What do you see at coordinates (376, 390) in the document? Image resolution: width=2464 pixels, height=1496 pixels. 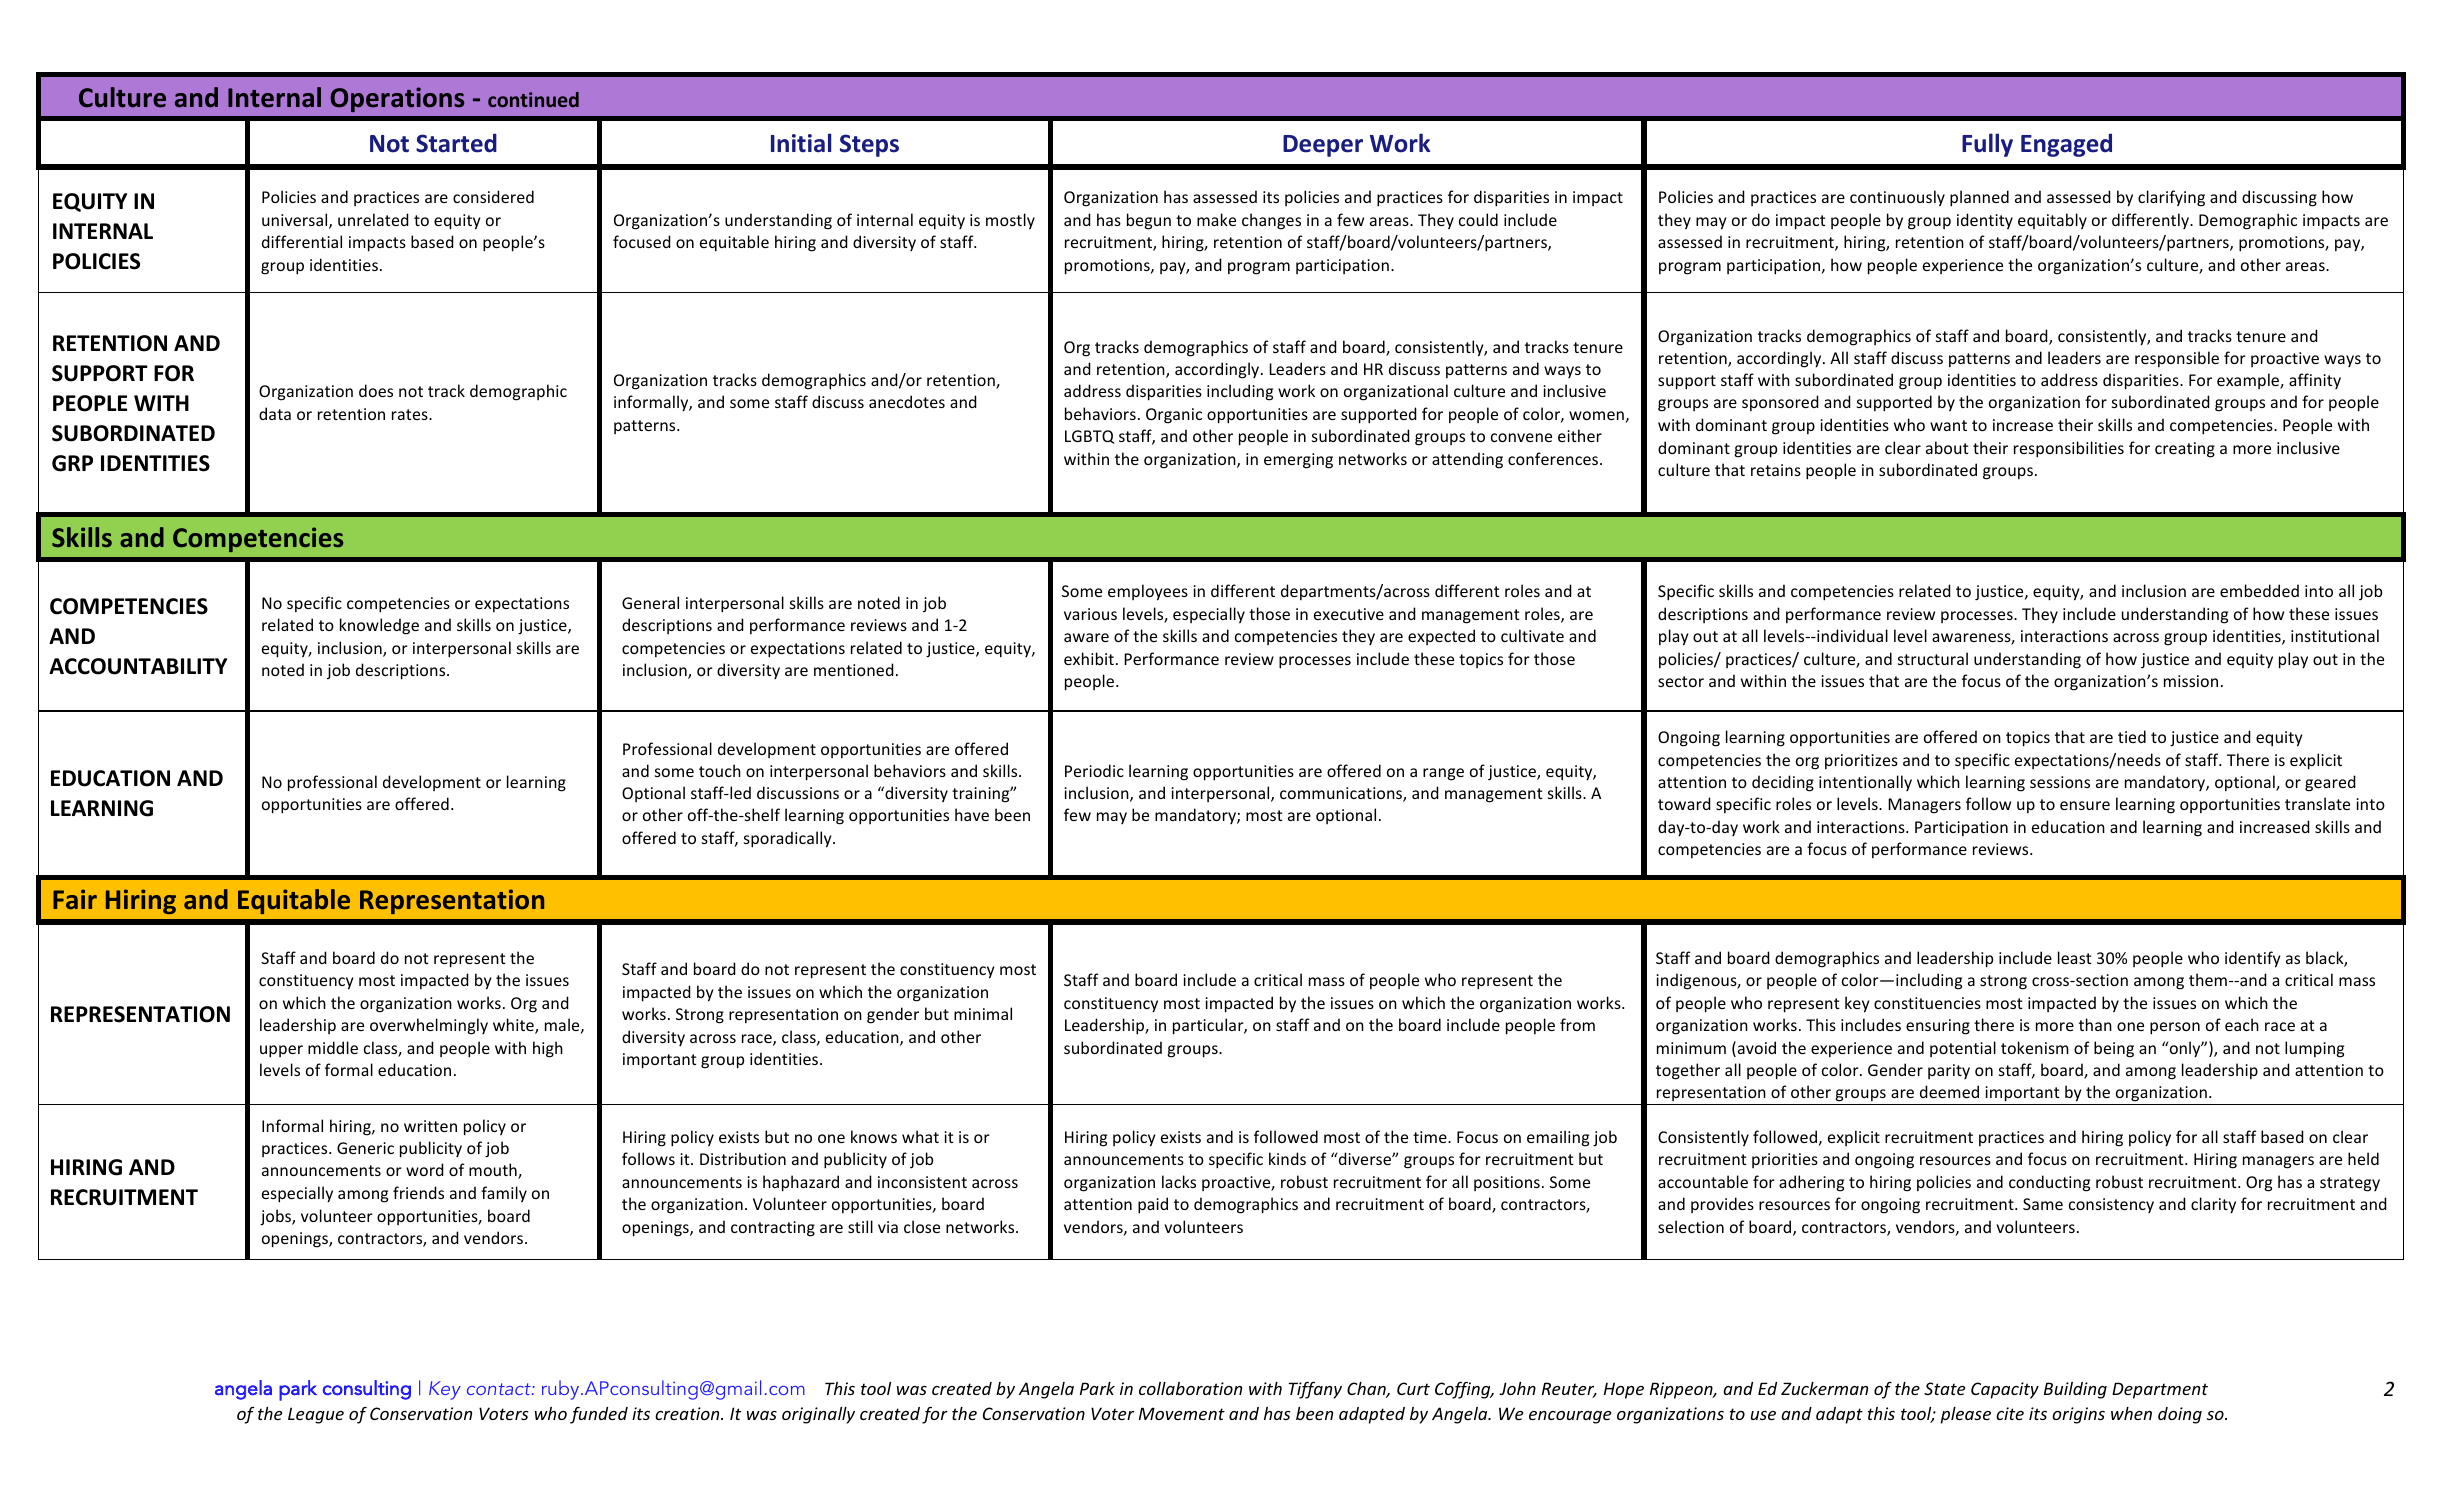 I see `does` at bounding box center [376, 390].
